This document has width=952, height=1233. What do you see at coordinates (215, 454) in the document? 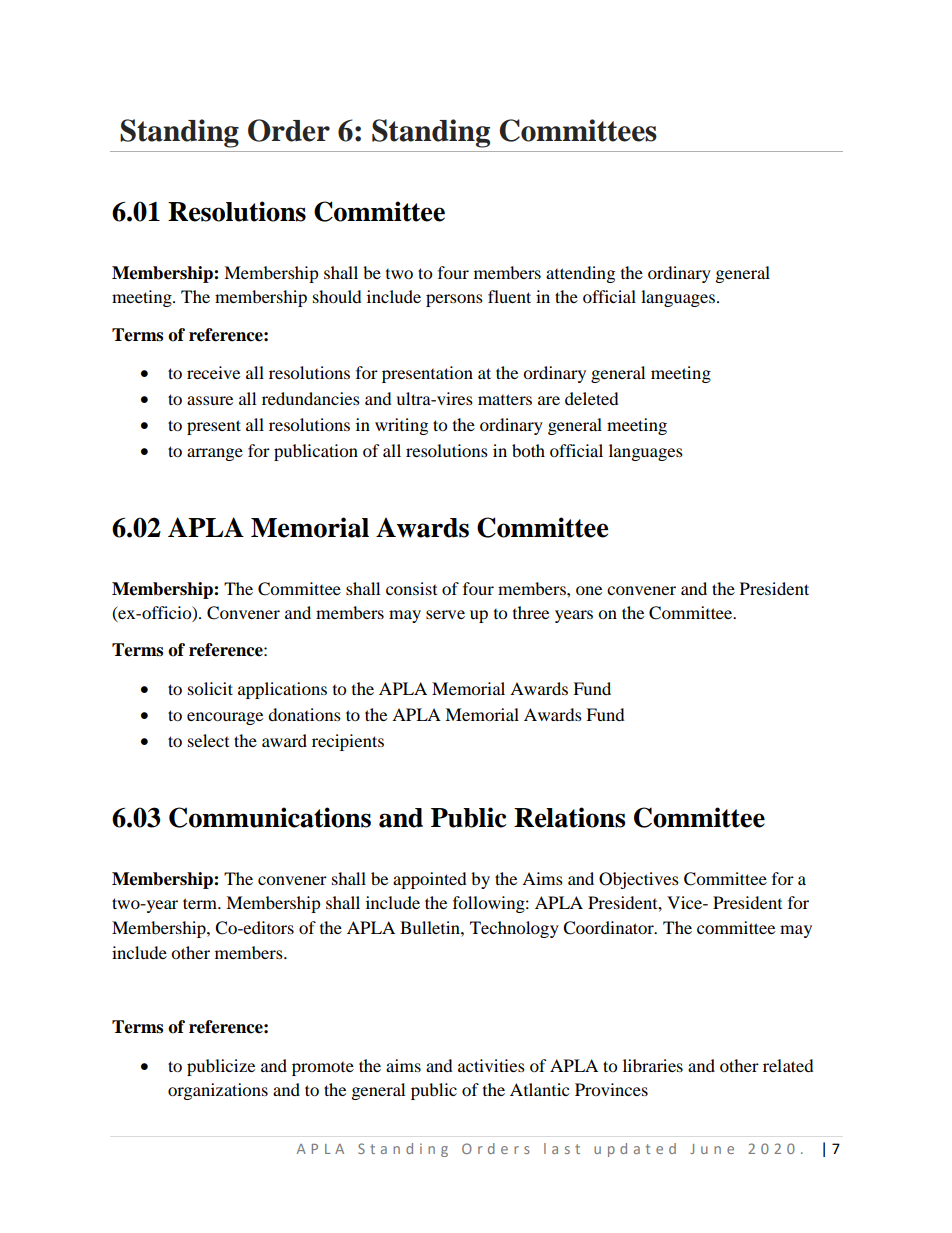
I see `arrange` at bounding box center [215, 454].
